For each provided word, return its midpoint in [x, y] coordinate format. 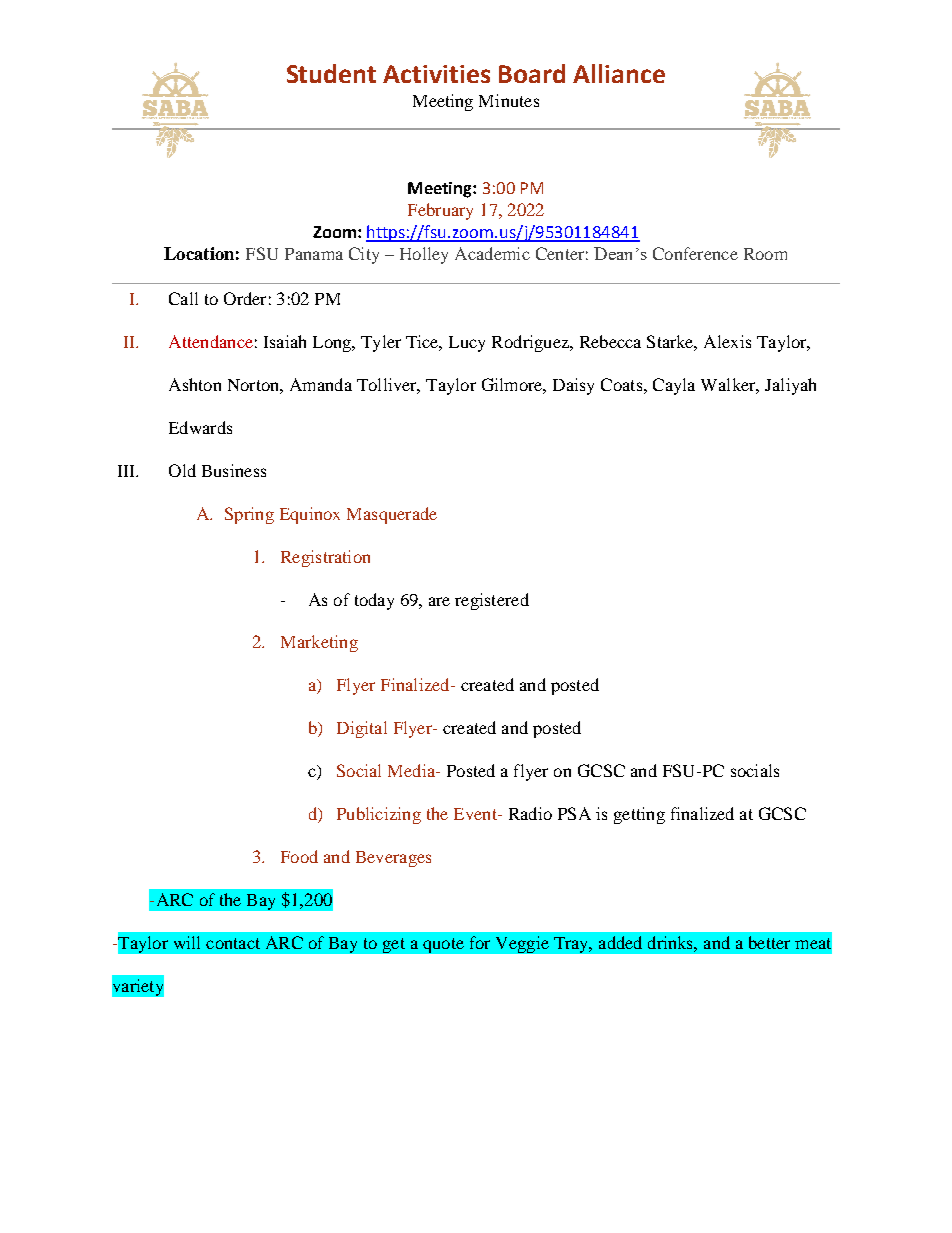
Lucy [467, 344]
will [187, 942]
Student [331, 73]
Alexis [727, 341]
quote [443, 945]
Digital [362, 729]
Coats [623, 384]
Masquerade [392, 515]
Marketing [319, 643]
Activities [436, 74]
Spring [249, 515]
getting [639, 815]
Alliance [619, 73]
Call [183, 298]
